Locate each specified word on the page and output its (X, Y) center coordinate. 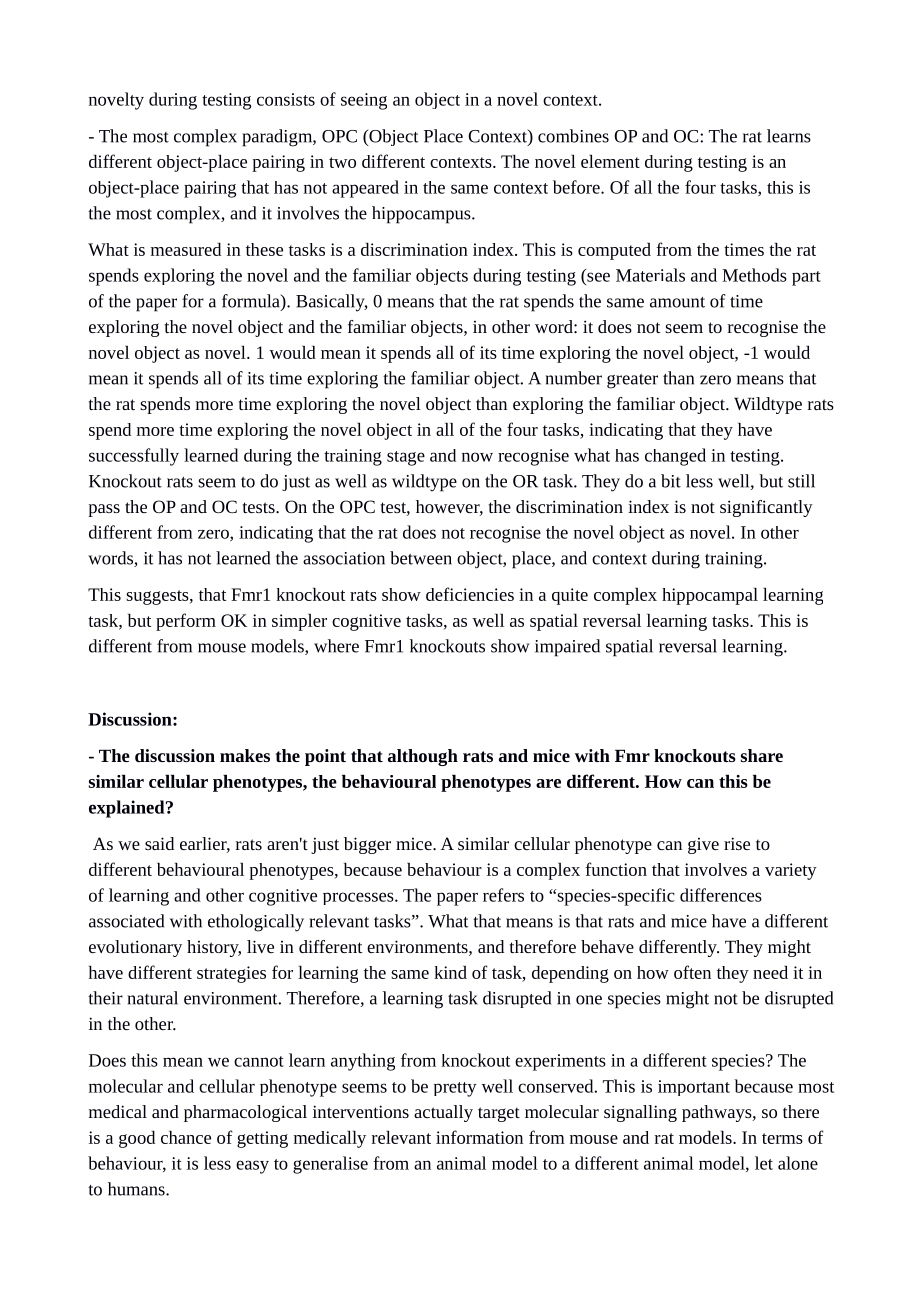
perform (186, 622)
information (479, 1137)
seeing (364, 101)
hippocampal (710, 596)
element (610, 161)
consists (286, 99)
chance (186, 1137)
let (764, 1163)
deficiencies (470, 594)
